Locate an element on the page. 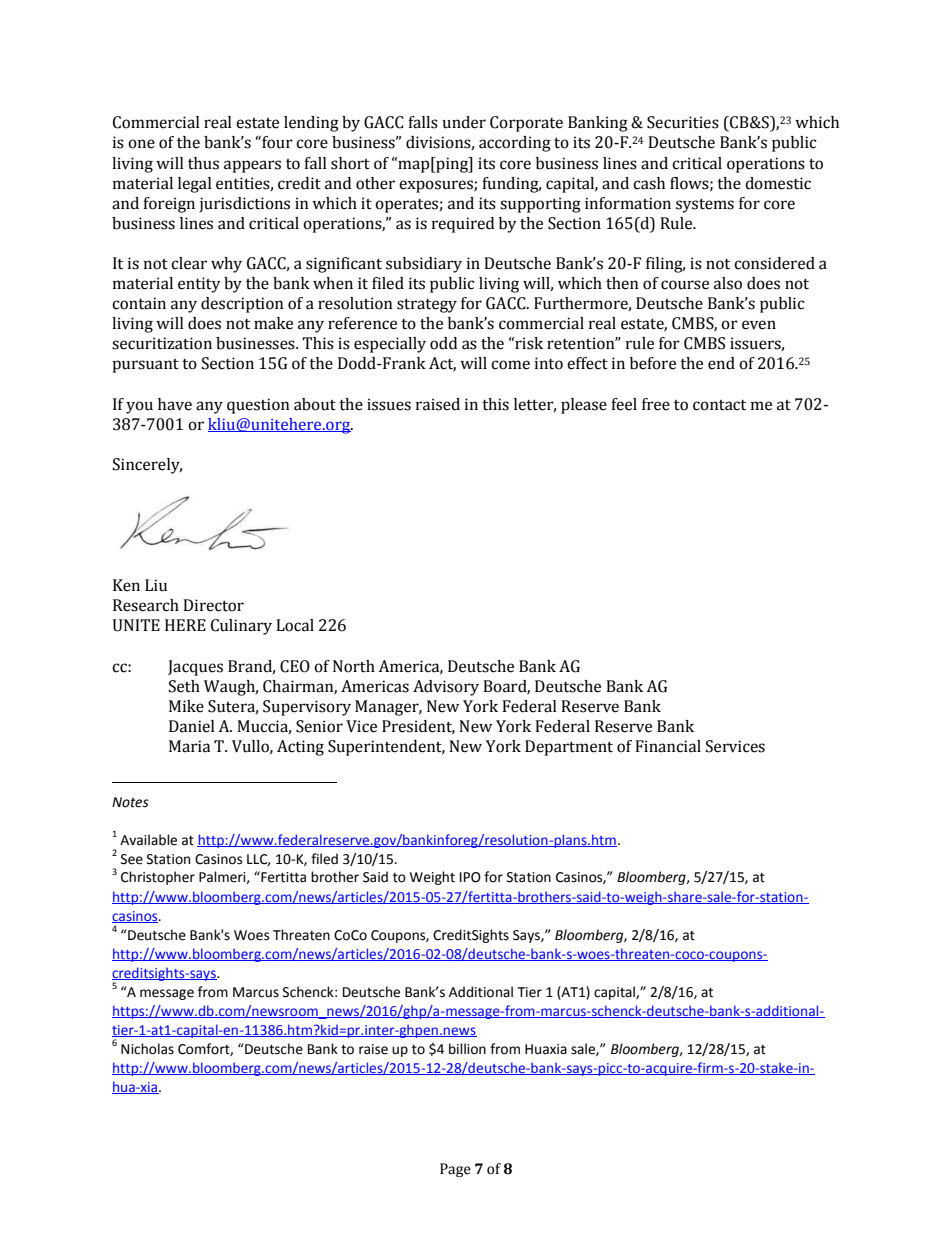  Jacques is located at coordinates (195, 668).
